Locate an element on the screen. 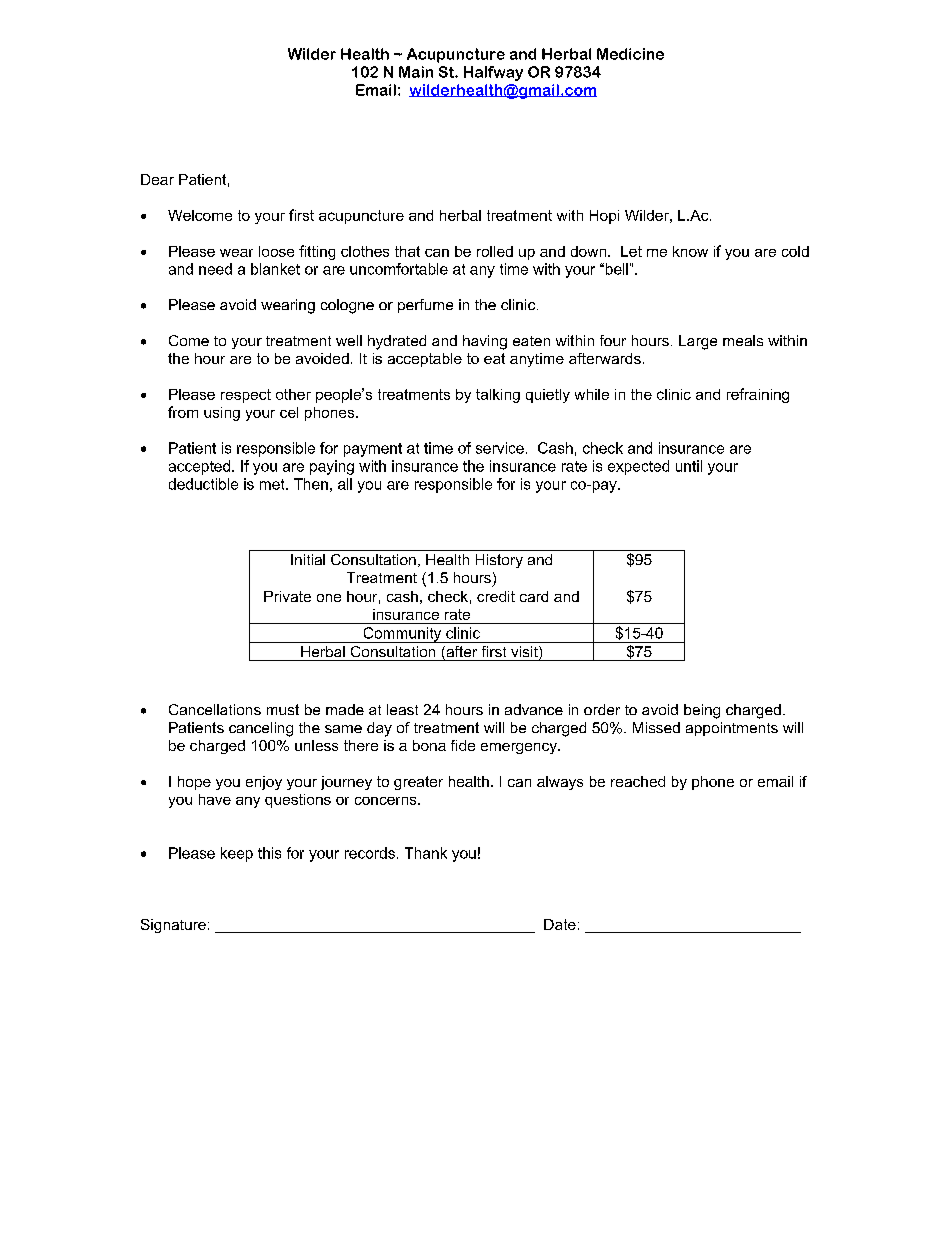  until is located at coordinates (689, 466).
